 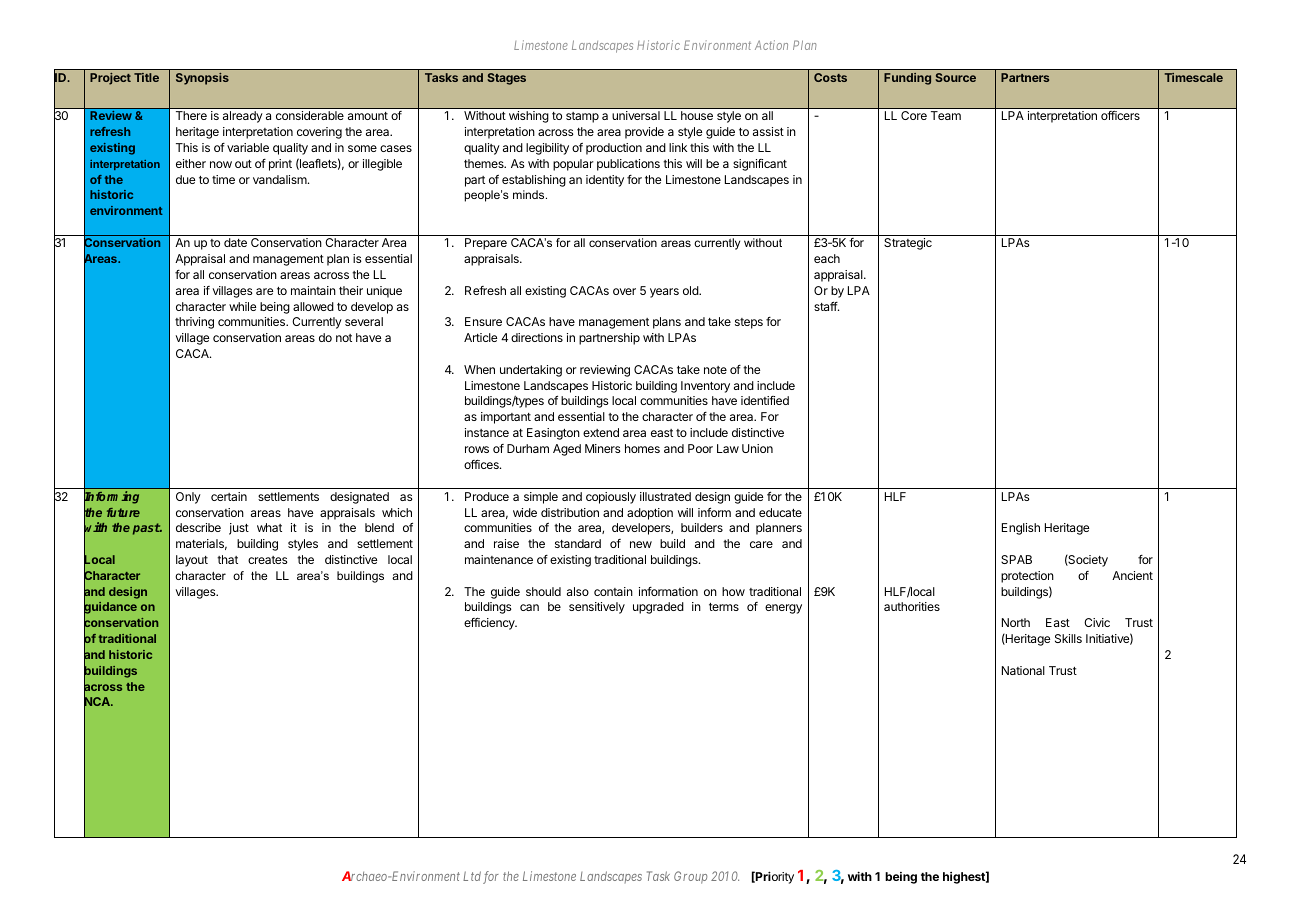 What do you see at coordinates (1023, 670) in the document?
I see `National` at bounding box center [1023, 670].
